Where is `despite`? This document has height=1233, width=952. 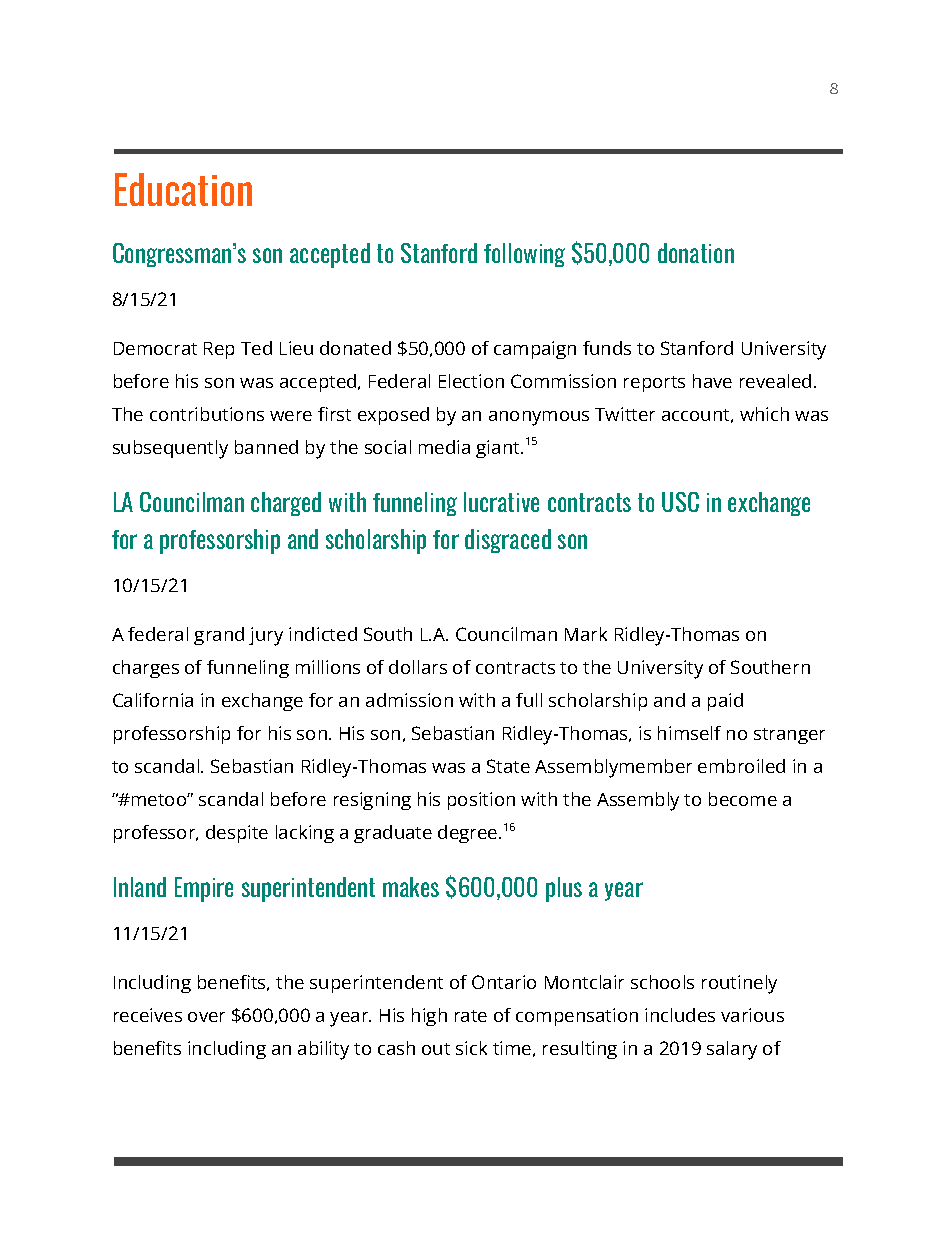 despite is located at coordinates (237, 834).
